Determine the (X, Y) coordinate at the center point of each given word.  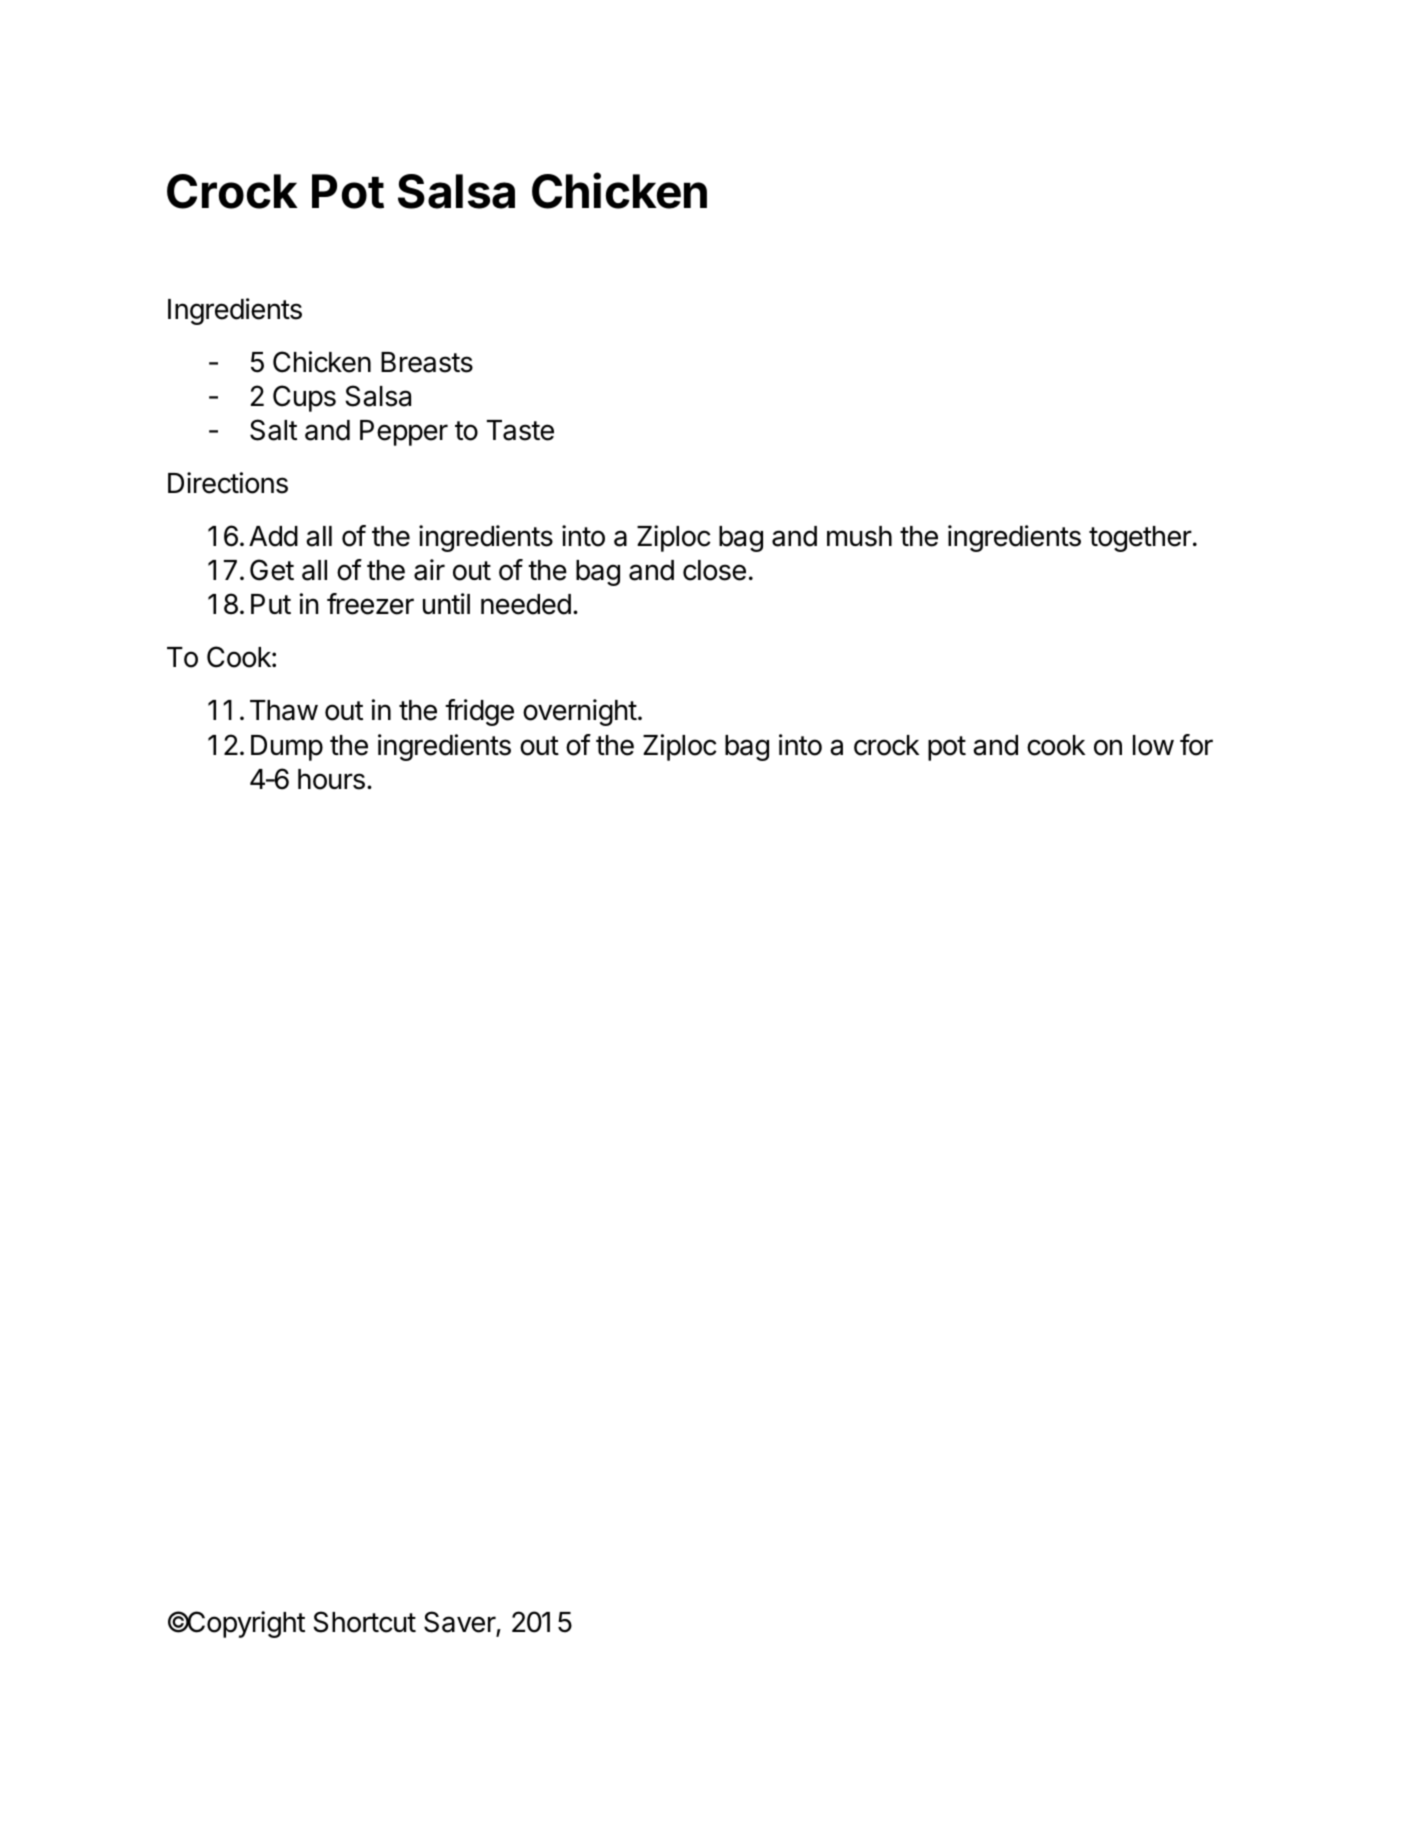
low (1153, 745)
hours (331, 779)
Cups (304, 398)
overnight (580, 712)
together (1140, 539)
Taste (520, 430)
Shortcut (364, 1622)
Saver (460, 1622)
